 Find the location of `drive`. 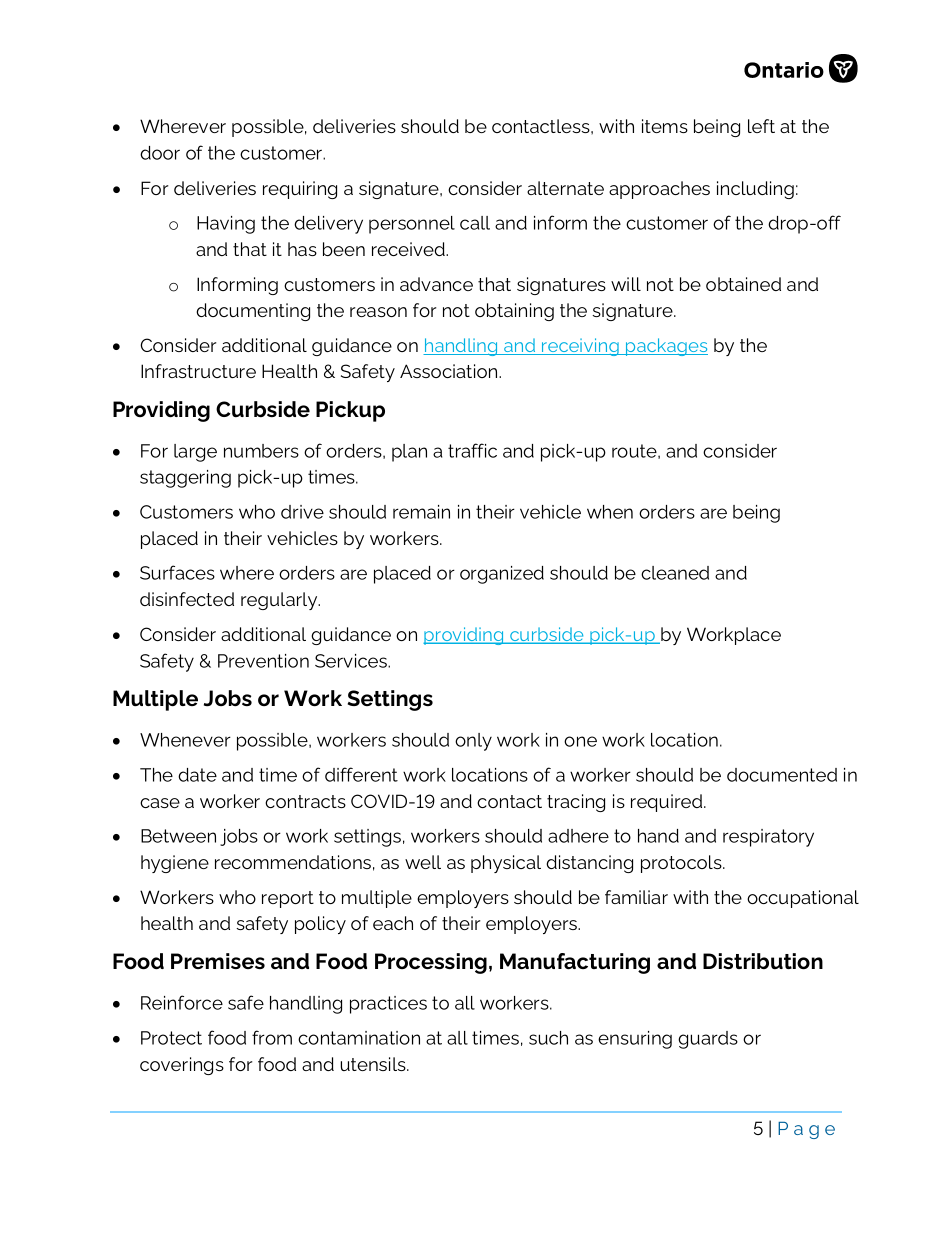

drive is located at coordinates (302, 512).
